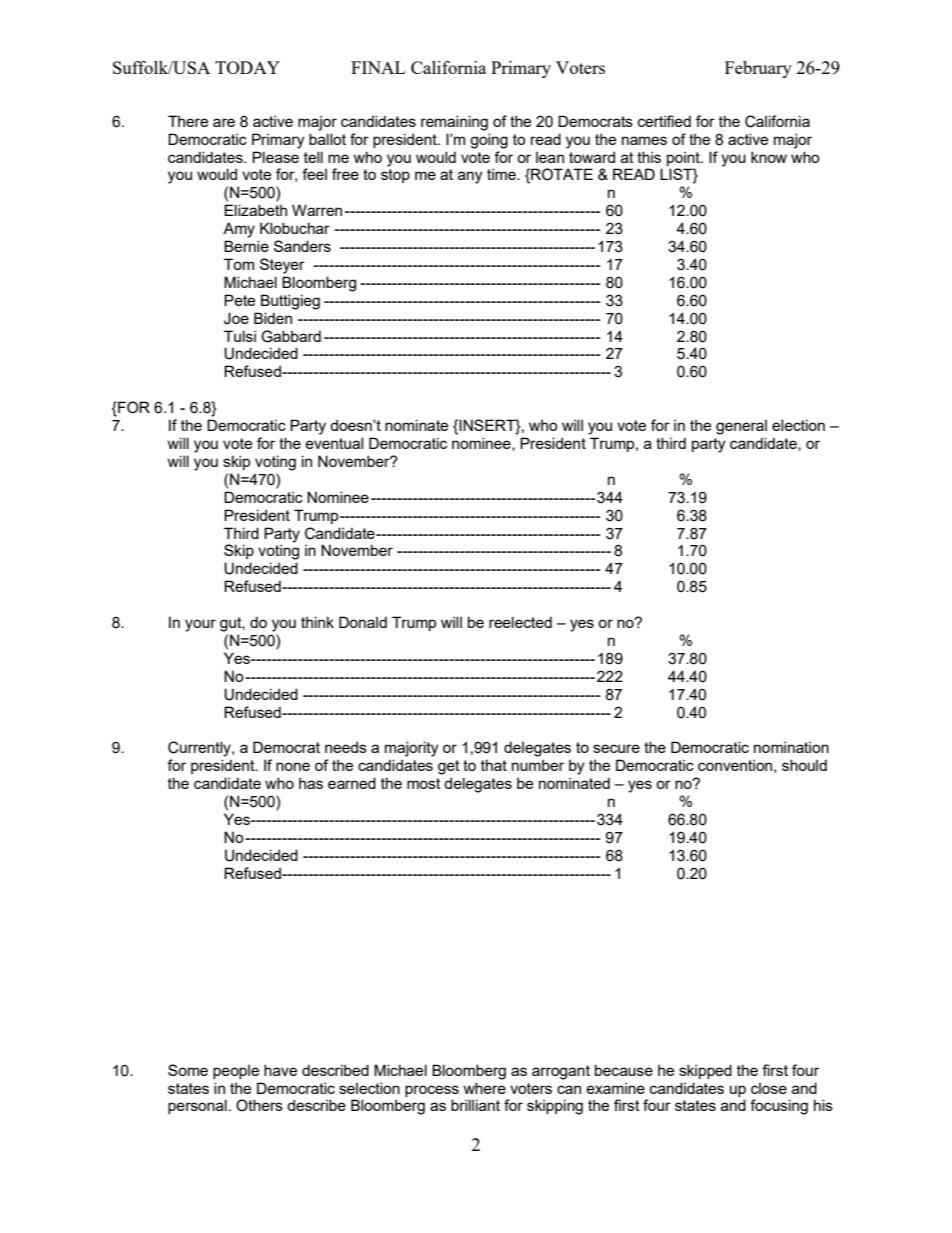 The height and width of the screenshot is (1233, 952). Describe the element at coordinates (247, 67) in the screenshot. I see `TODAY` at that location.
